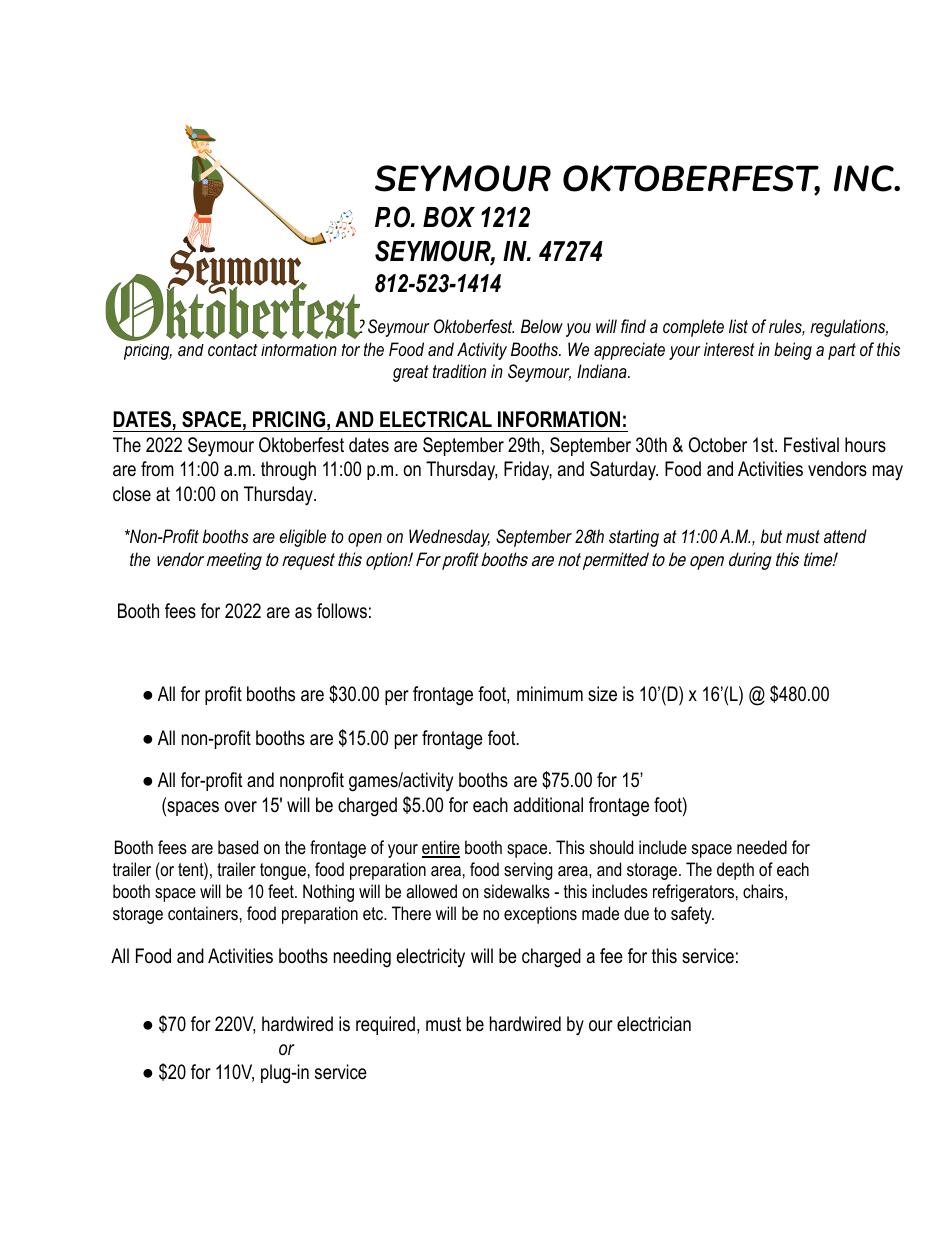  I want to click on but, so click(771, 536).
